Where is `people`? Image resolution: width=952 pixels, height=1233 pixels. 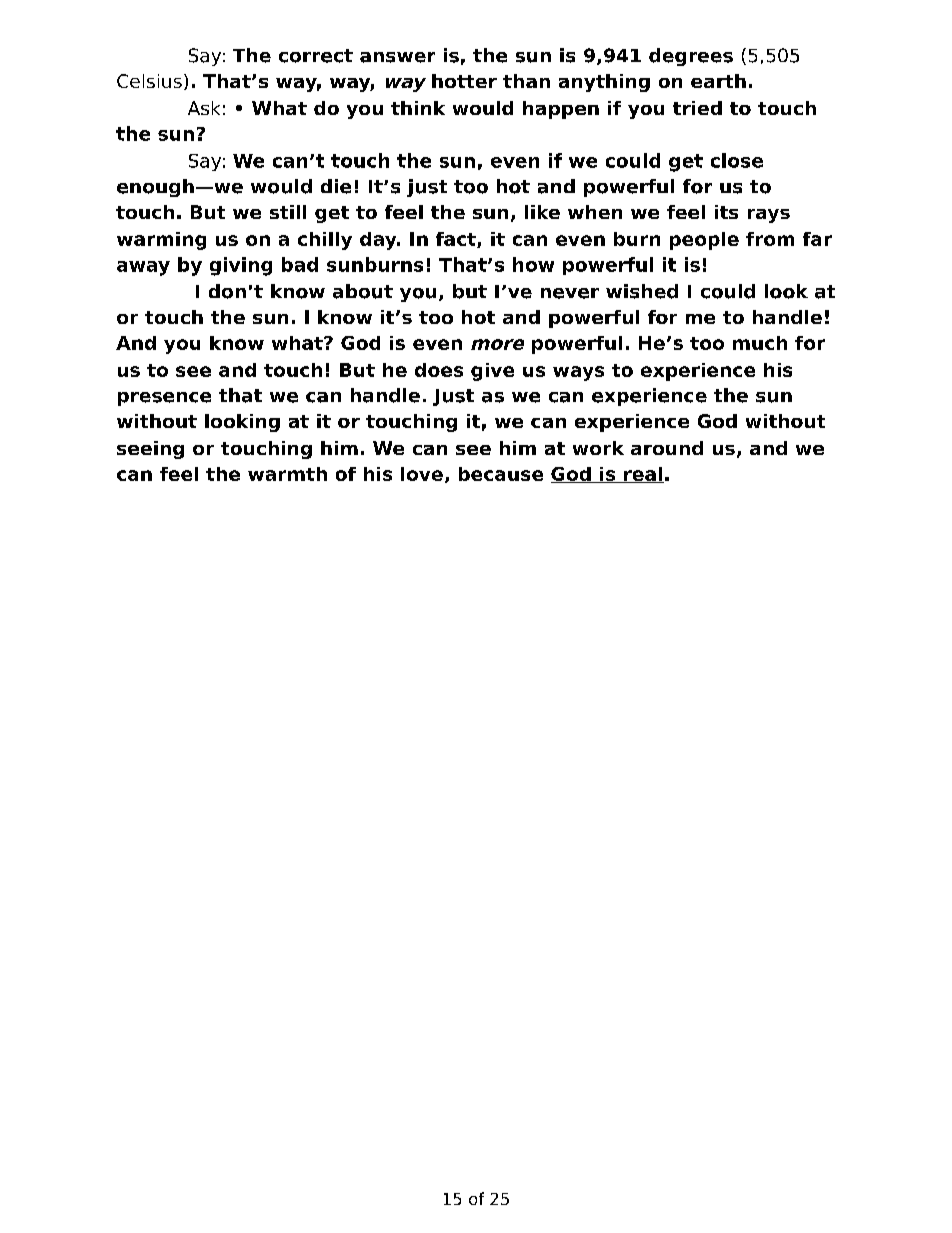
people is located at coordinates (704, 241).
